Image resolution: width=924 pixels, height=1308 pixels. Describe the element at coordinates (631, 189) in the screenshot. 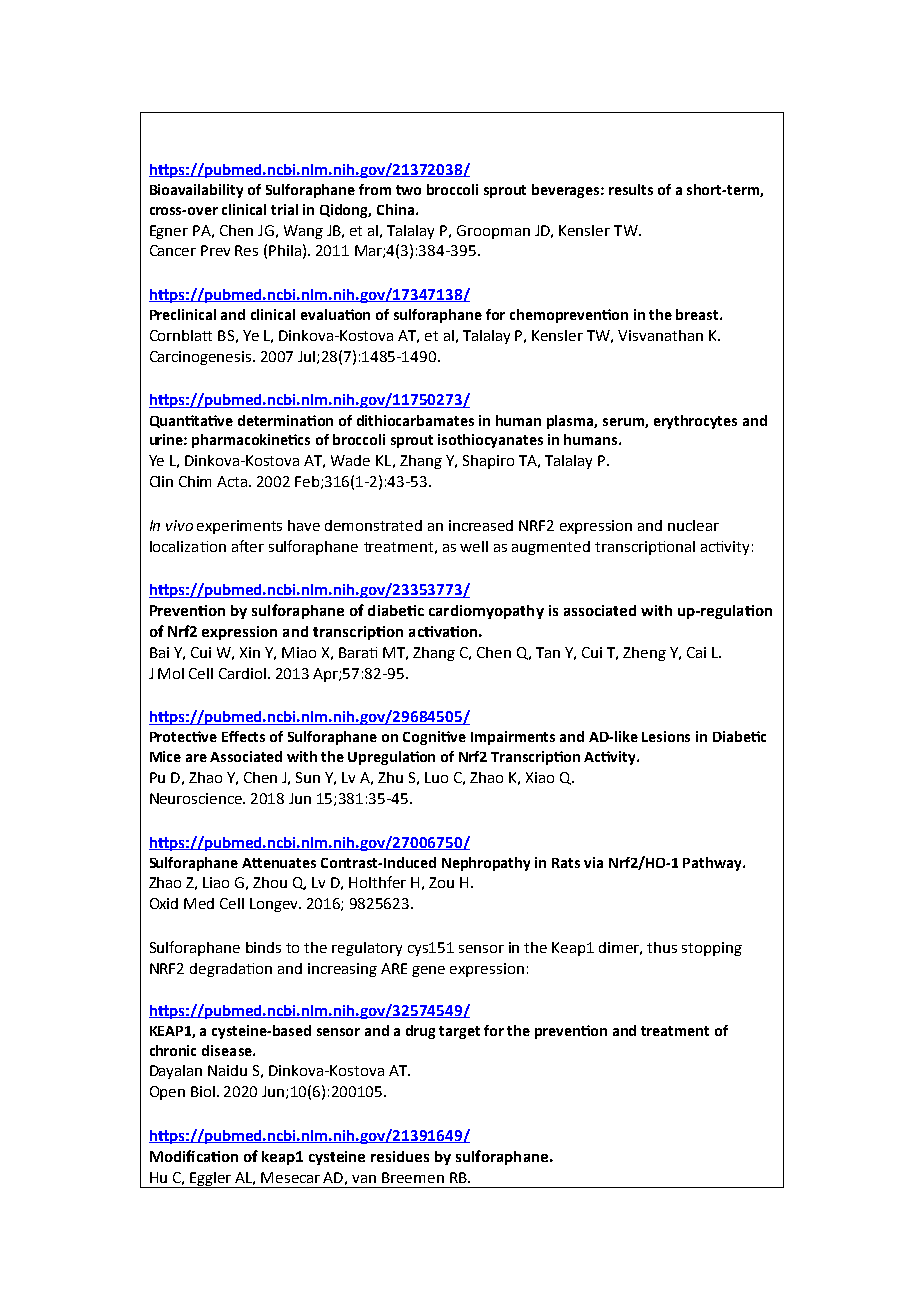

I see `results` at that location.
